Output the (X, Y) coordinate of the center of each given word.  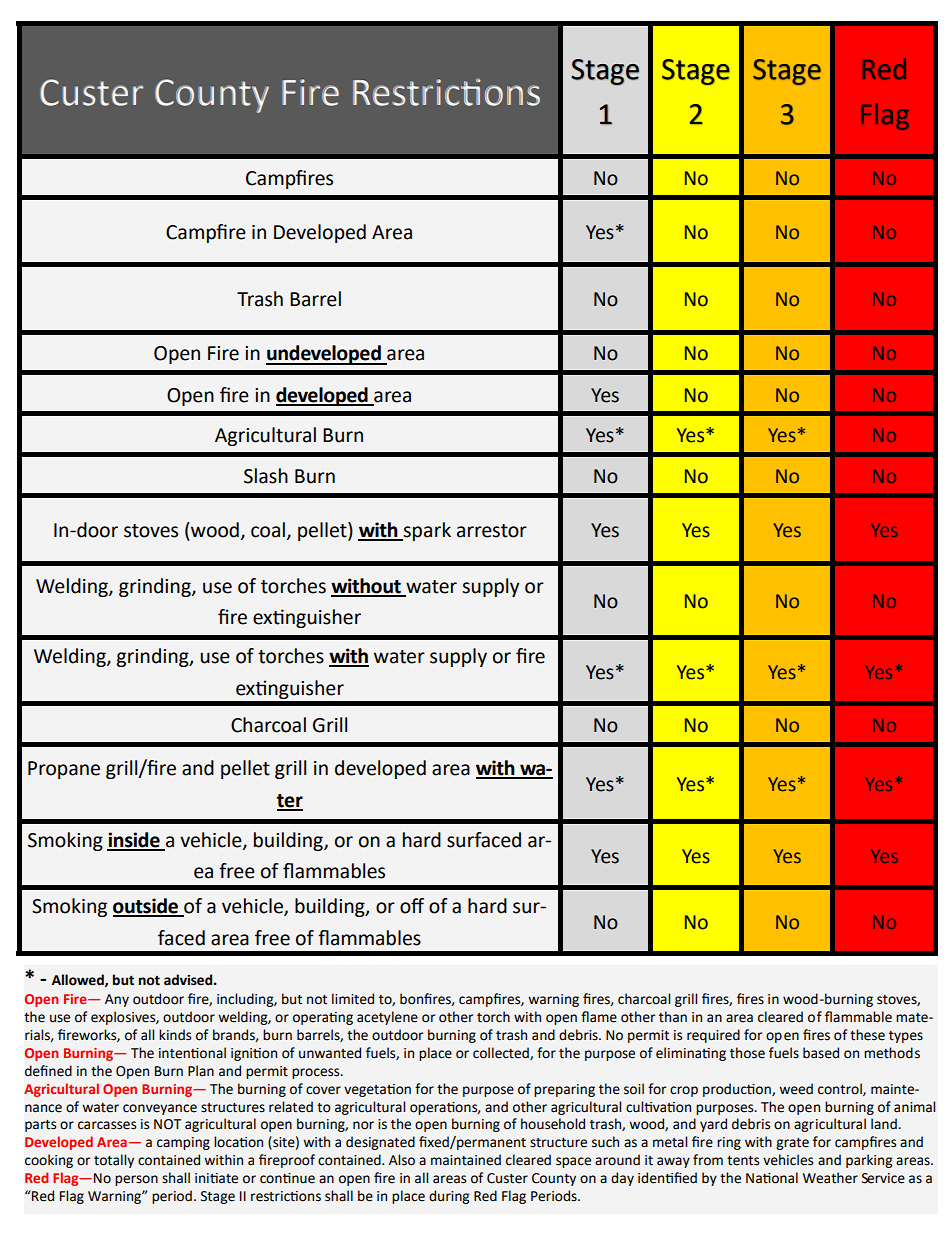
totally (114, 1161)
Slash (266, 476)
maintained (466, 1160)
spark (426, 531)
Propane (64, 770)
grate (792, 1144)
